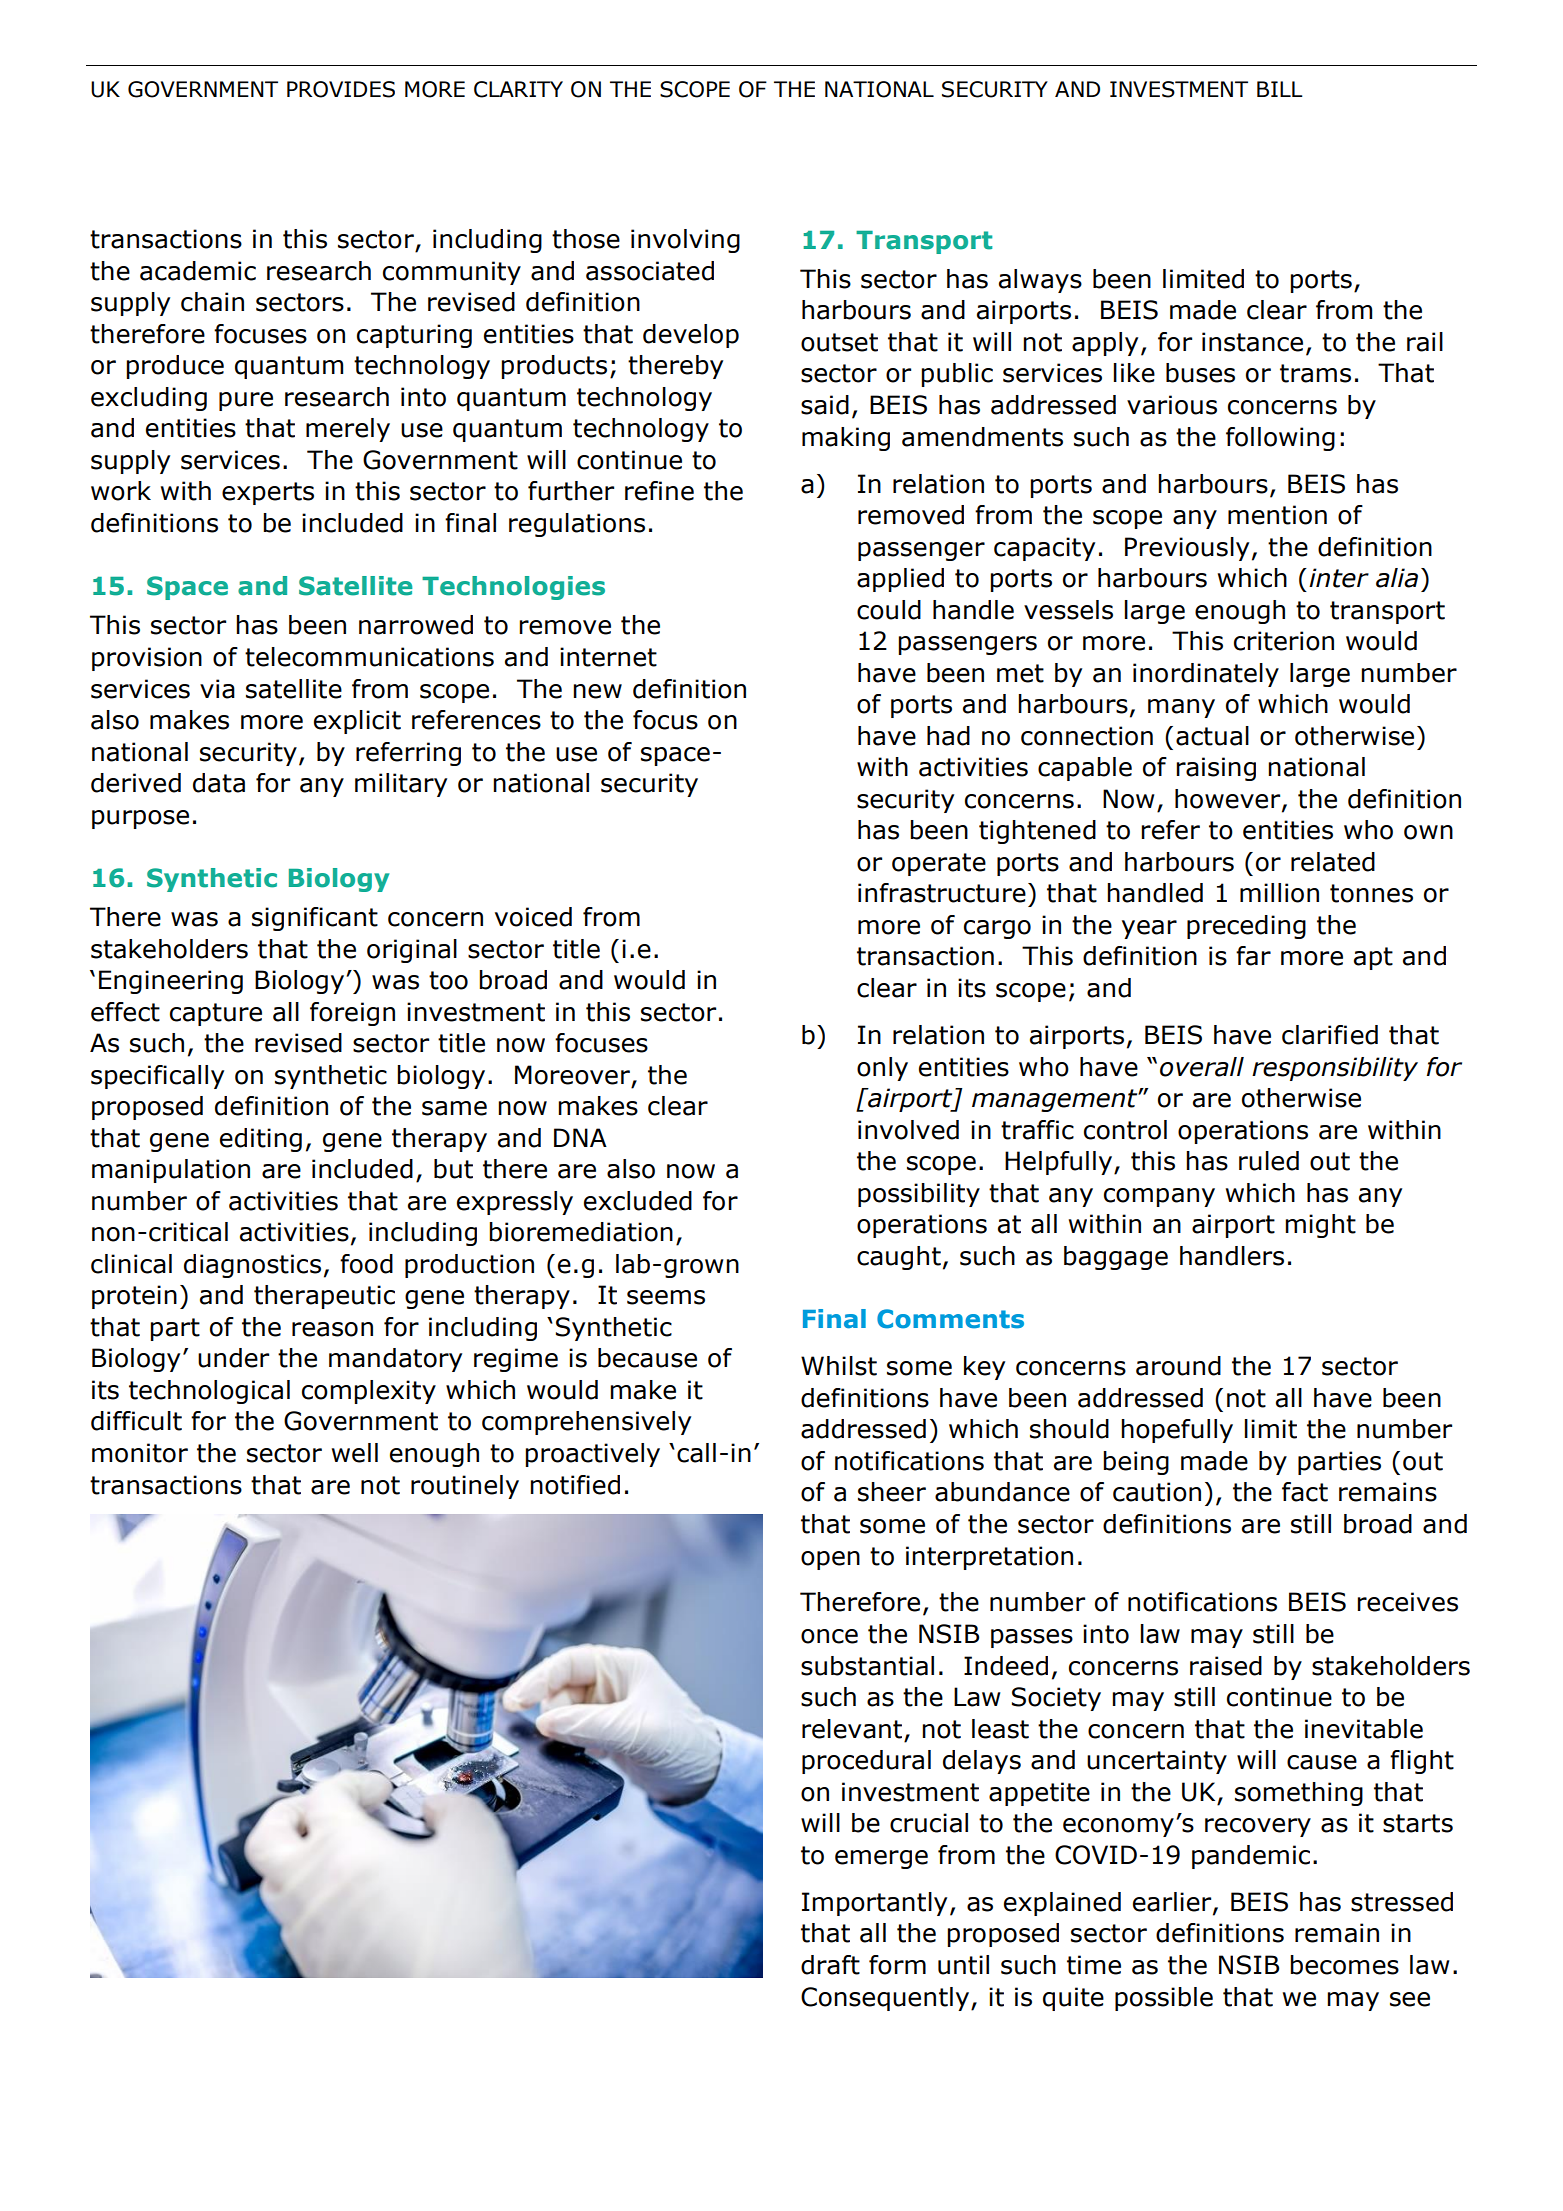  What do you see at coordinates (341, 89) in the screenshot?
I see `PROVIDES` at bounding box center [341, 89].
